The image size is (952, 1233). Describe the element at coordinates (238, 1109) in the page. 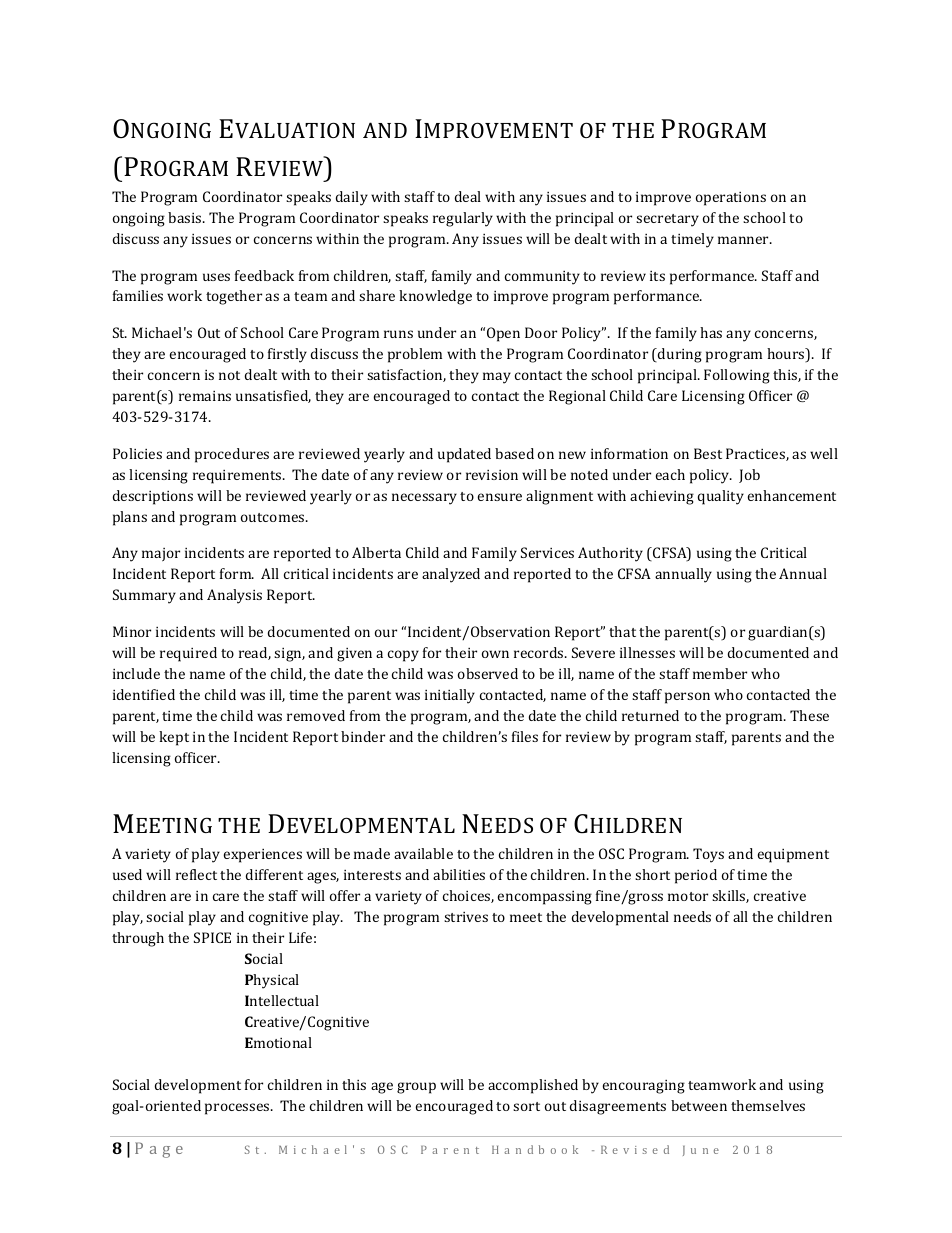

I see `processes` at that location.
